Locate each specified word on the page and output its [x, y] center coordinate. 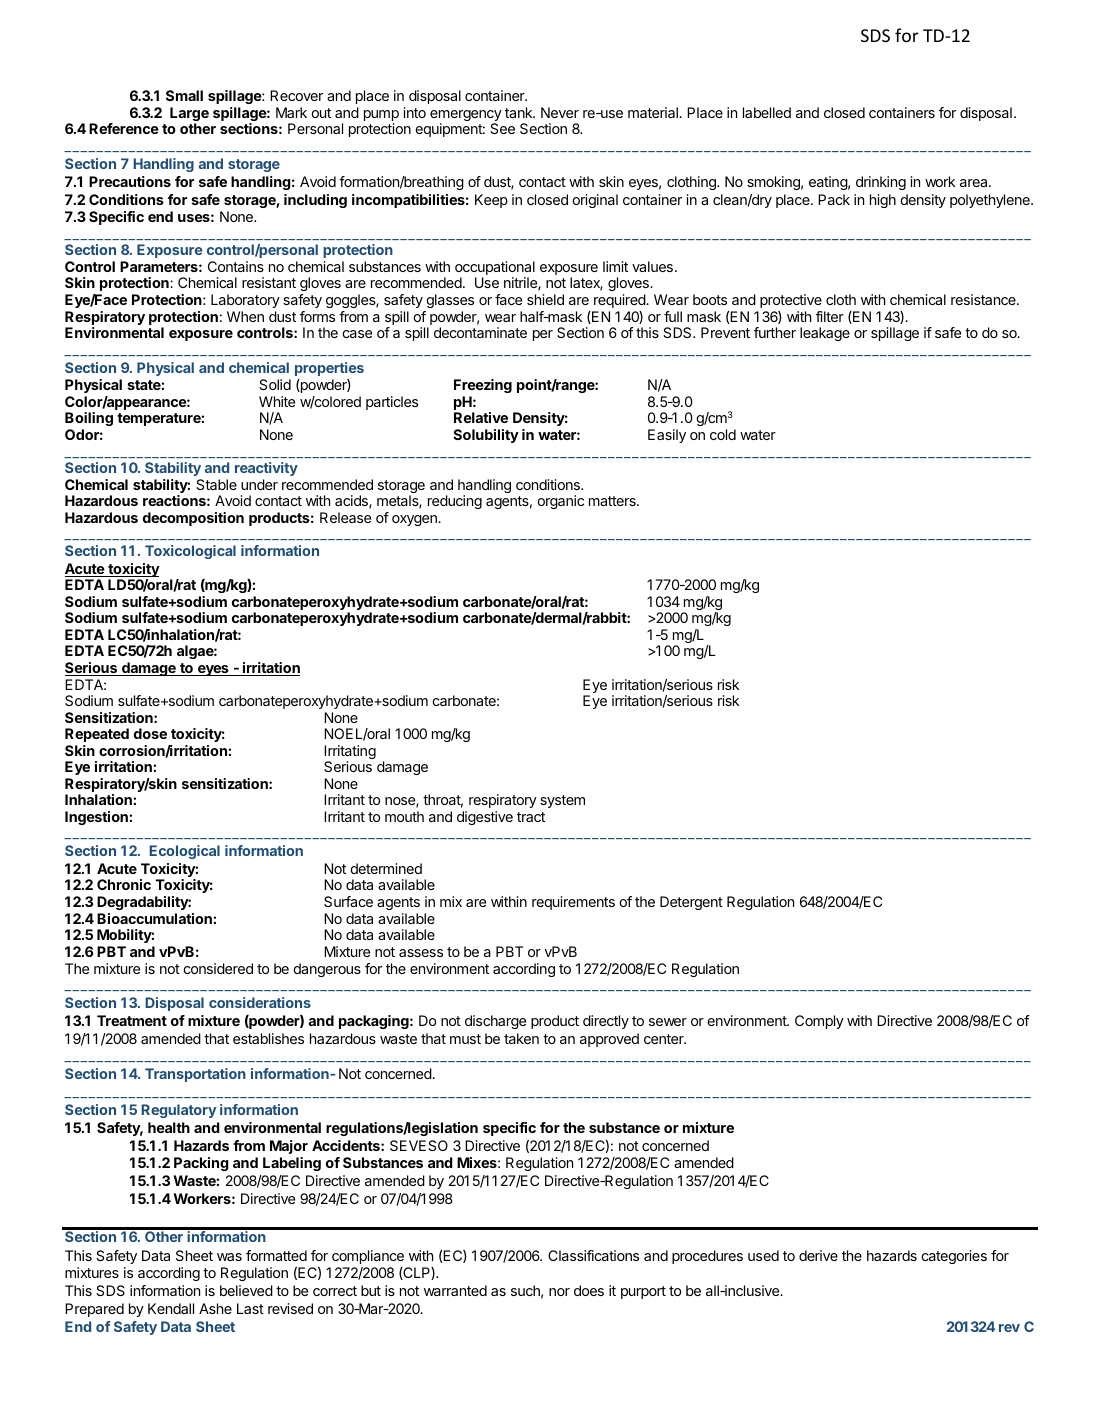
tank [520, 112]
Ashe [215, 1308]
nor [559, 1292]
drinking [881, 183]
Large [189, 115]
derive [818, 1255]
